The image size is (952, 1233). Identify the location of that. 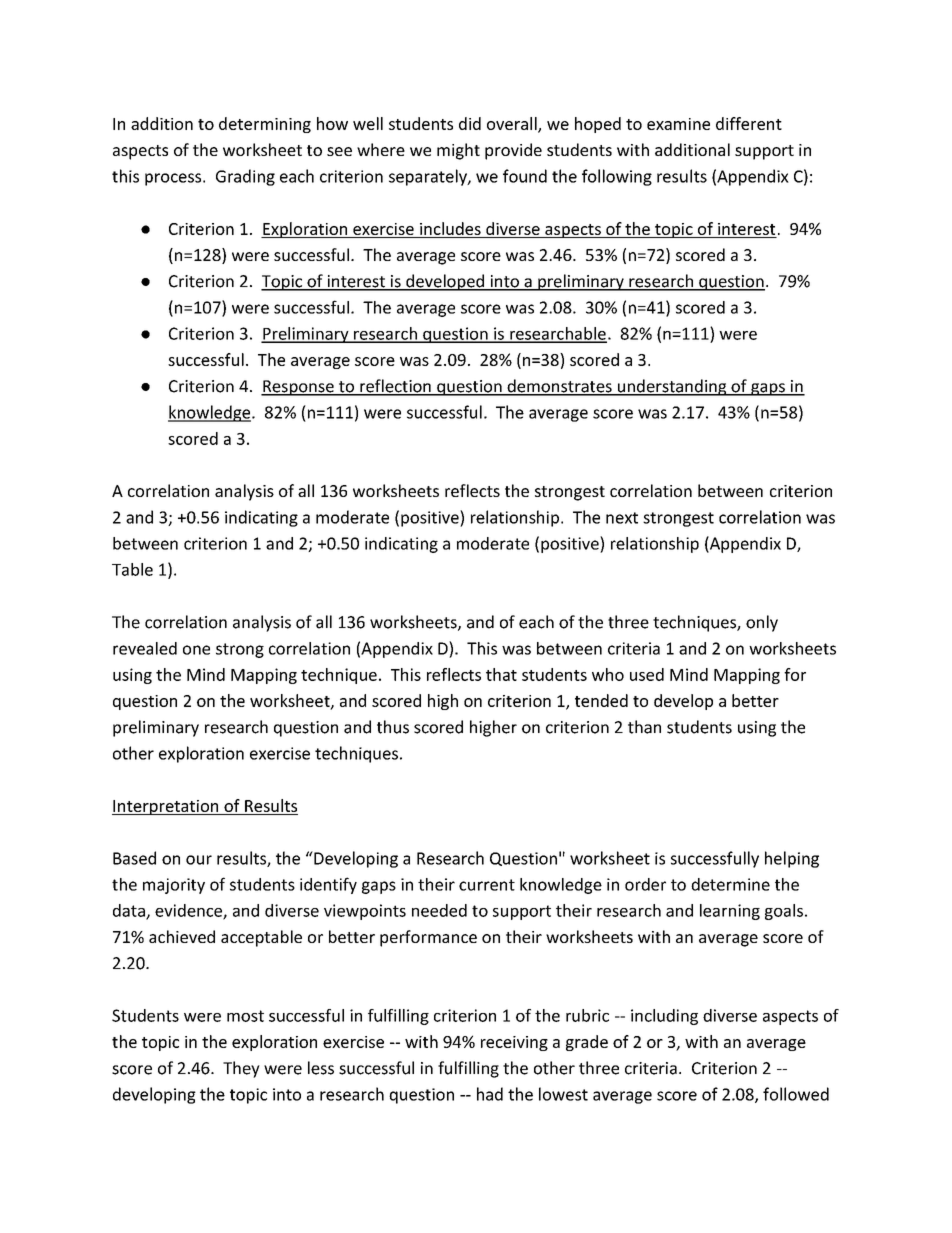
(501, 674).
